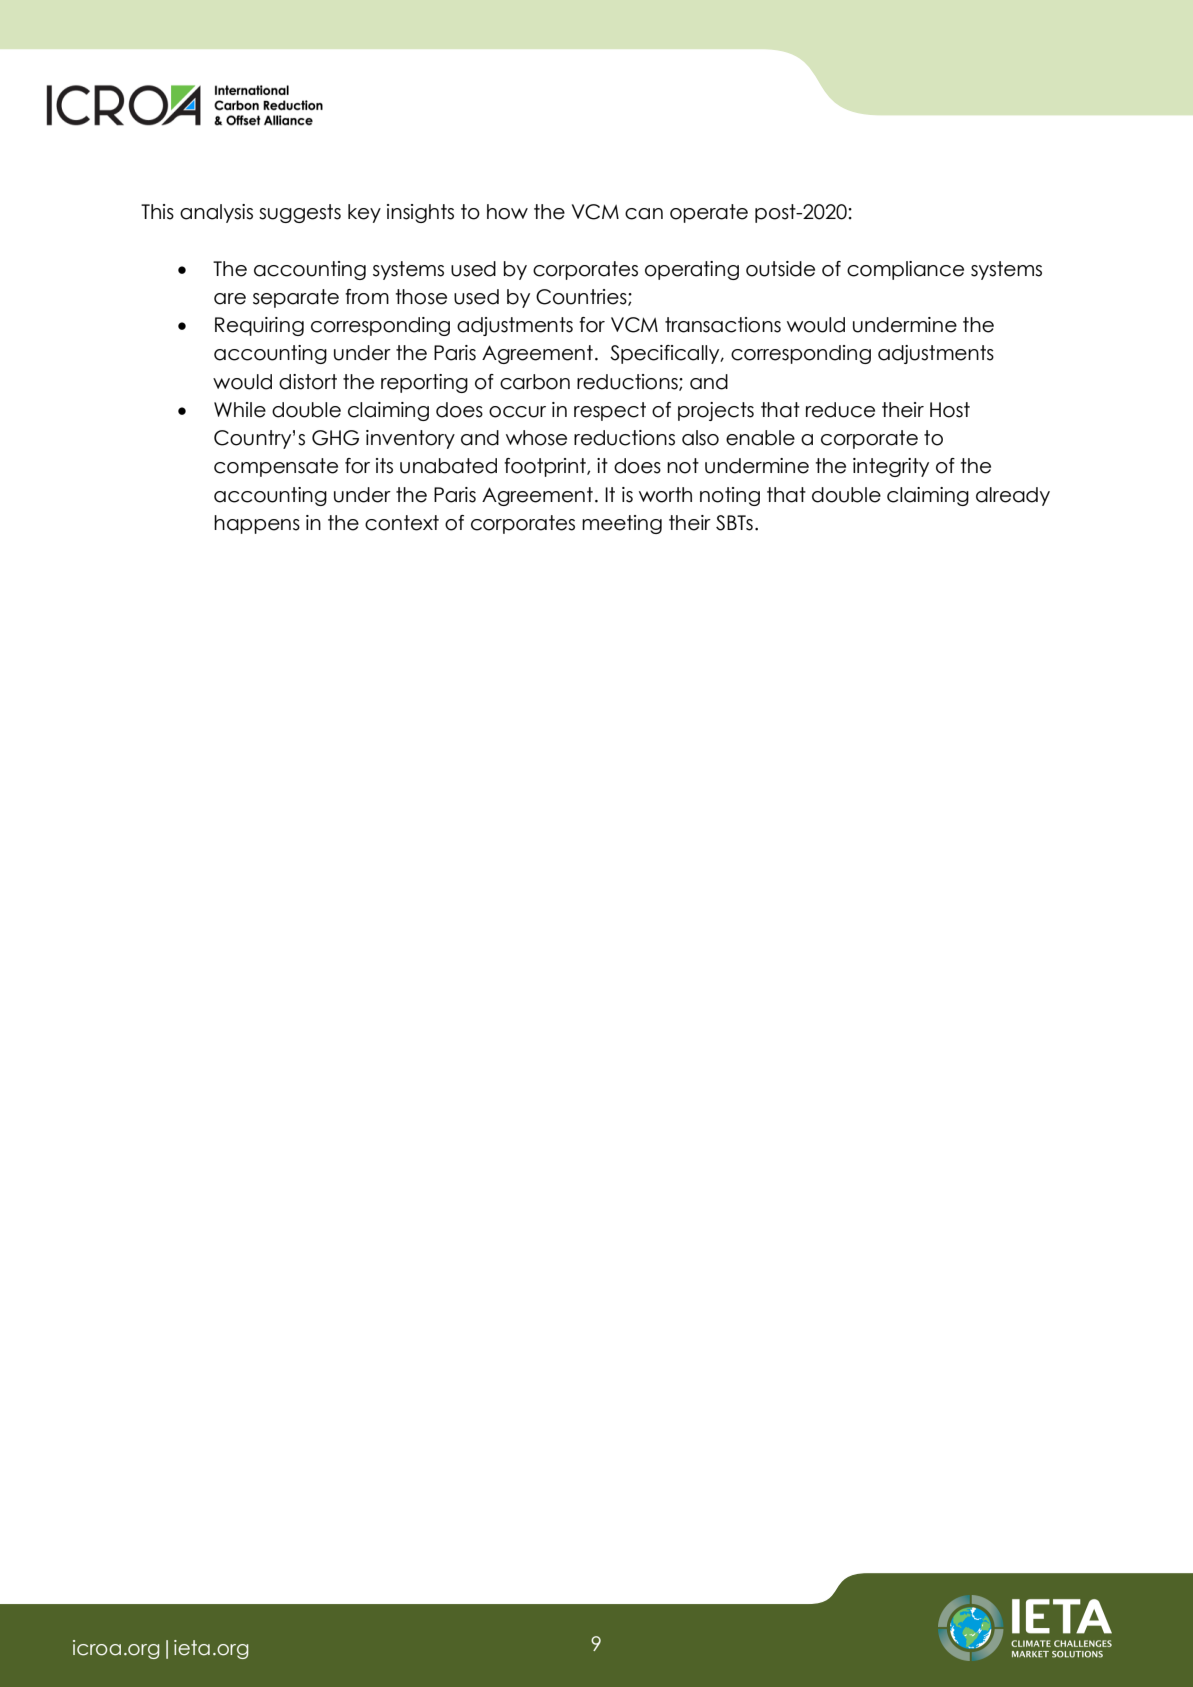 This page has height=1687, width=1193. Describe the element at coordinates (709, 213) in the page. I see `operate` at that location.
